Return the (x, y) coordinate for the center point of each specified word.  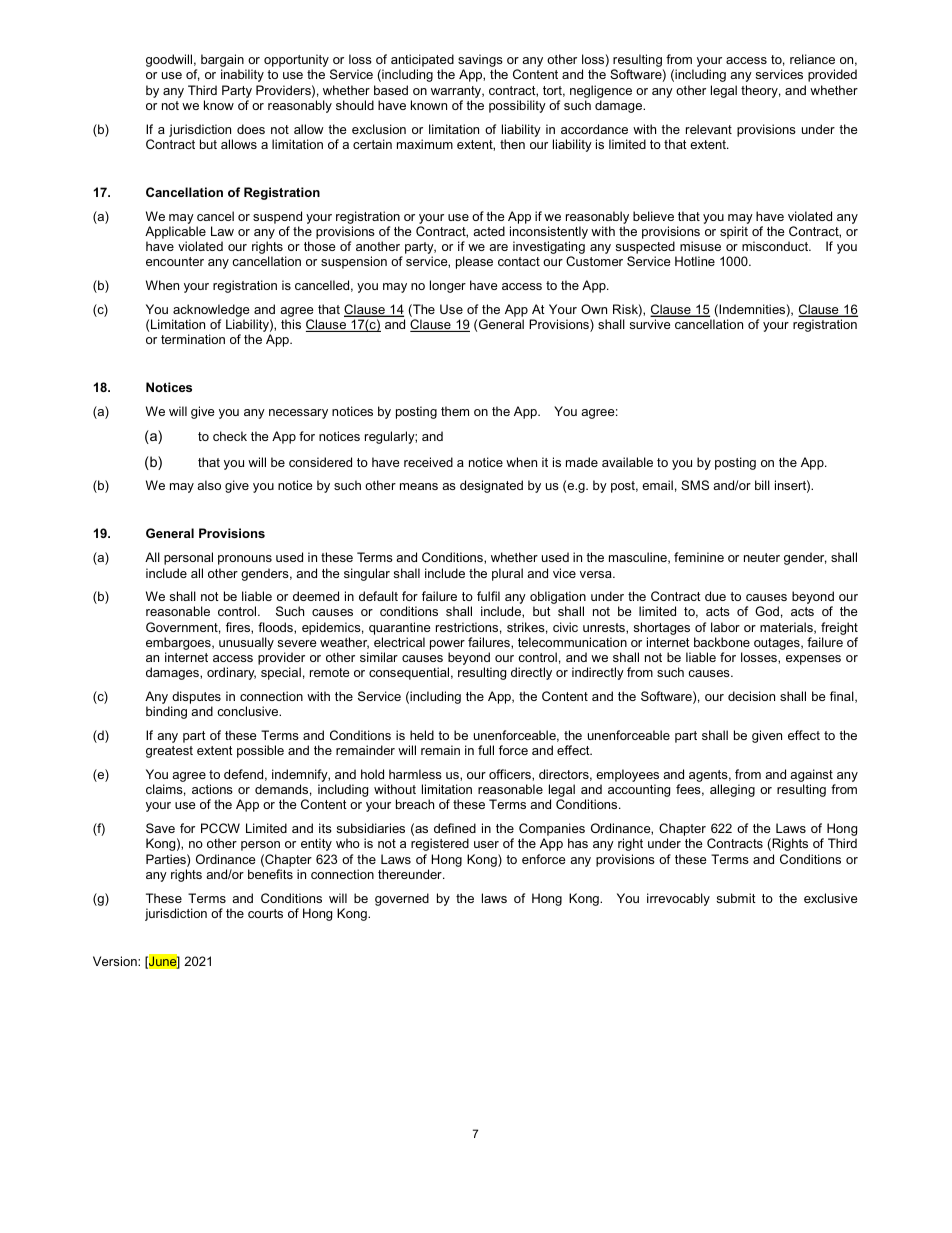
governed (402, 899)
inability (242, 75)
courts (265, 913)
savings (480, 62)
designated (491, 486)
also (209, 485)
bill (762, 485)
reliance (812, 59)
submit (736, 898)
